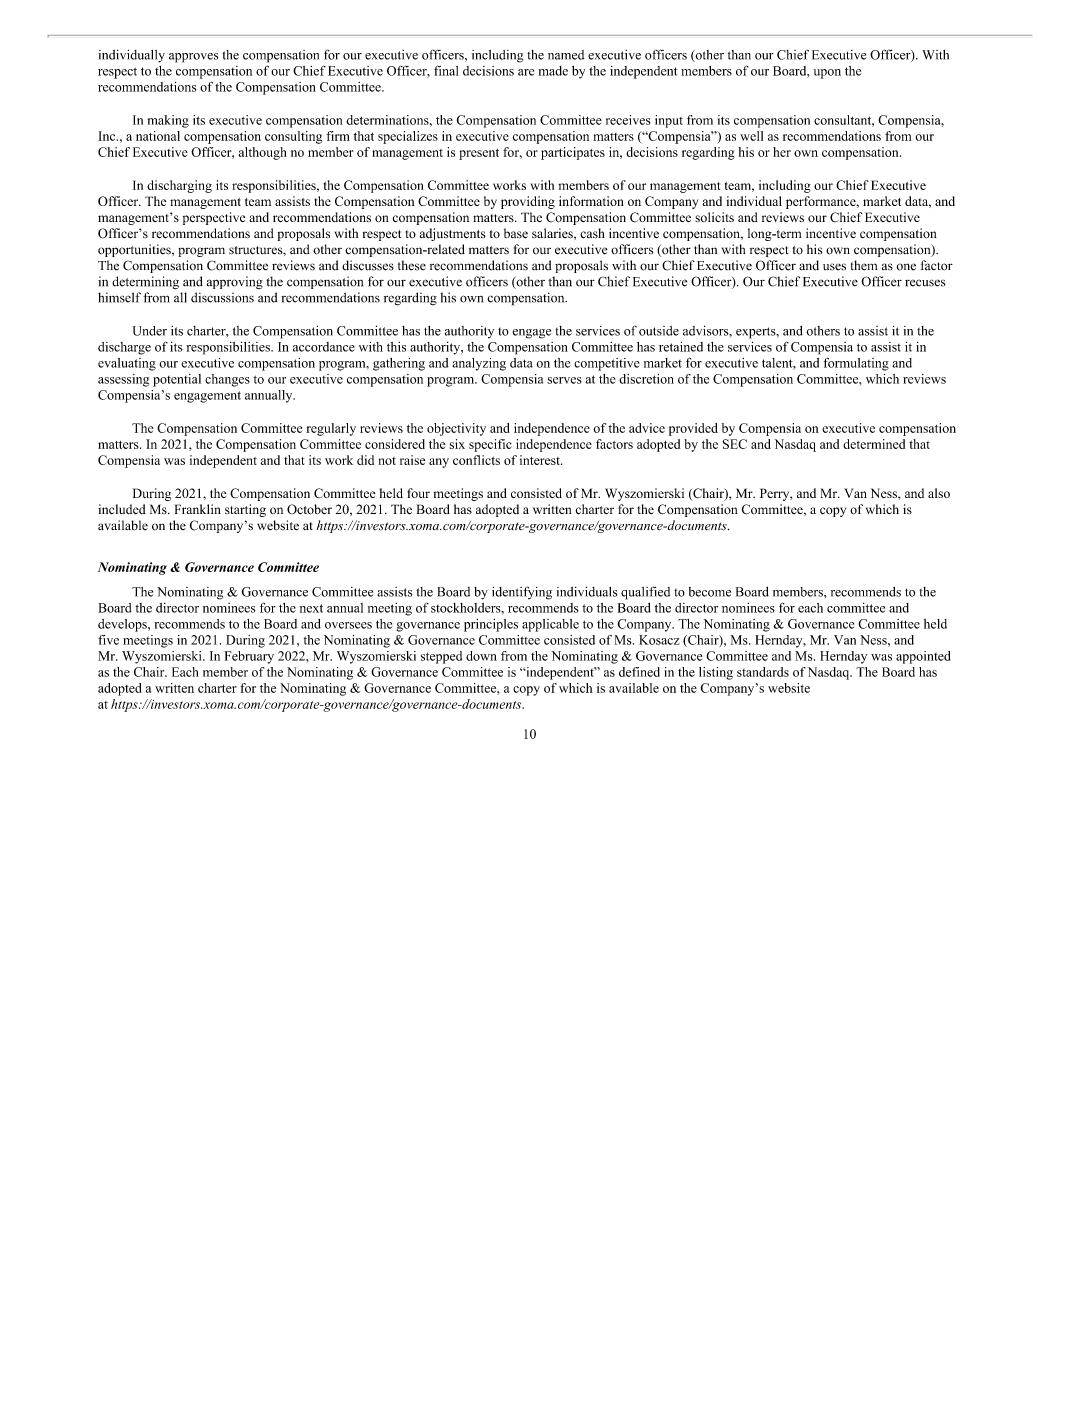  Describe the element at coordinates (227, 380) in the screenshot. I see `changes` at that location.
